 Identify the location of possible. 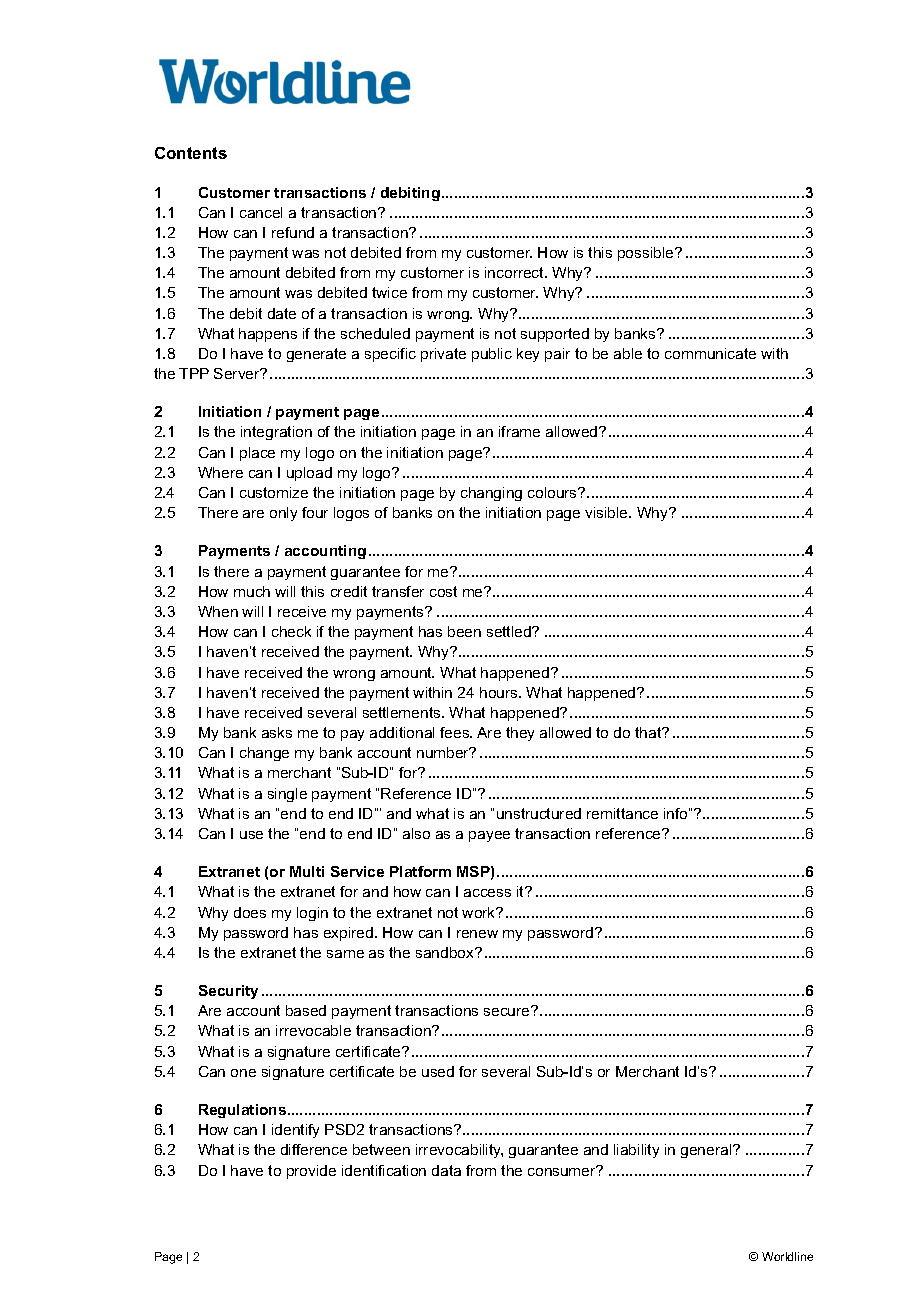
(647, 254).
